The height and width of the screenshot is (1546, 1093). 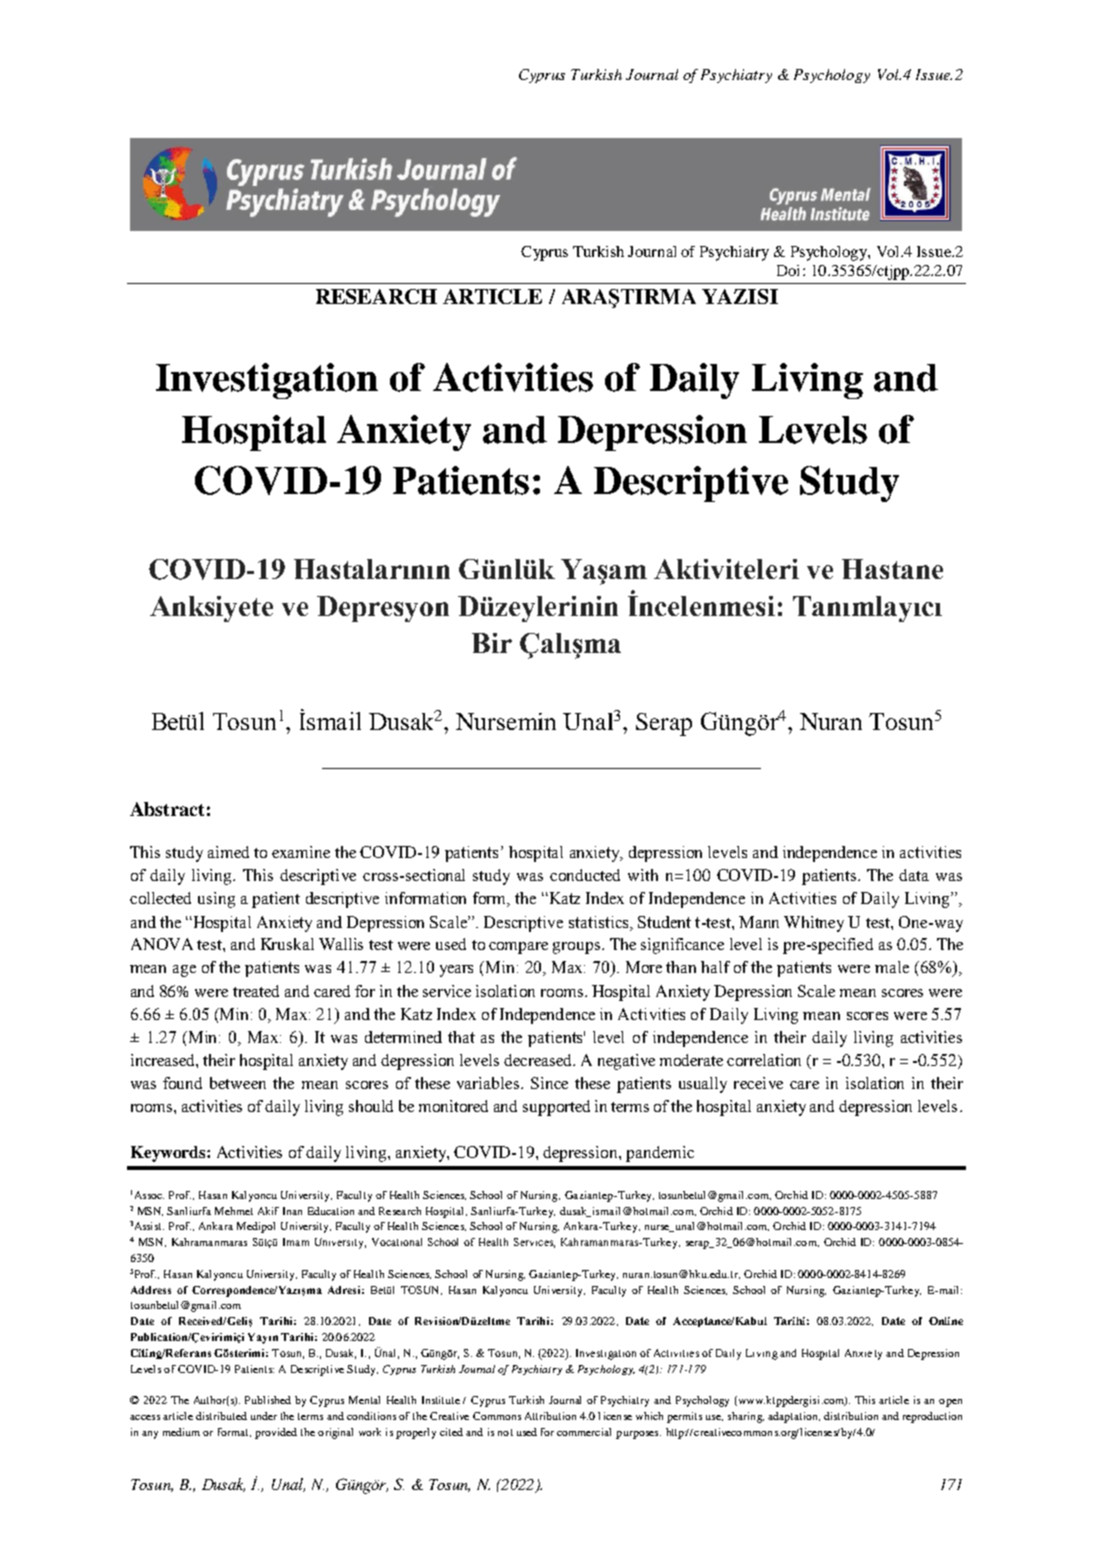 What do you see at coordinates (814, 924) in the screenshot?
I see `Whitney` at bounding box center [814, 924].
